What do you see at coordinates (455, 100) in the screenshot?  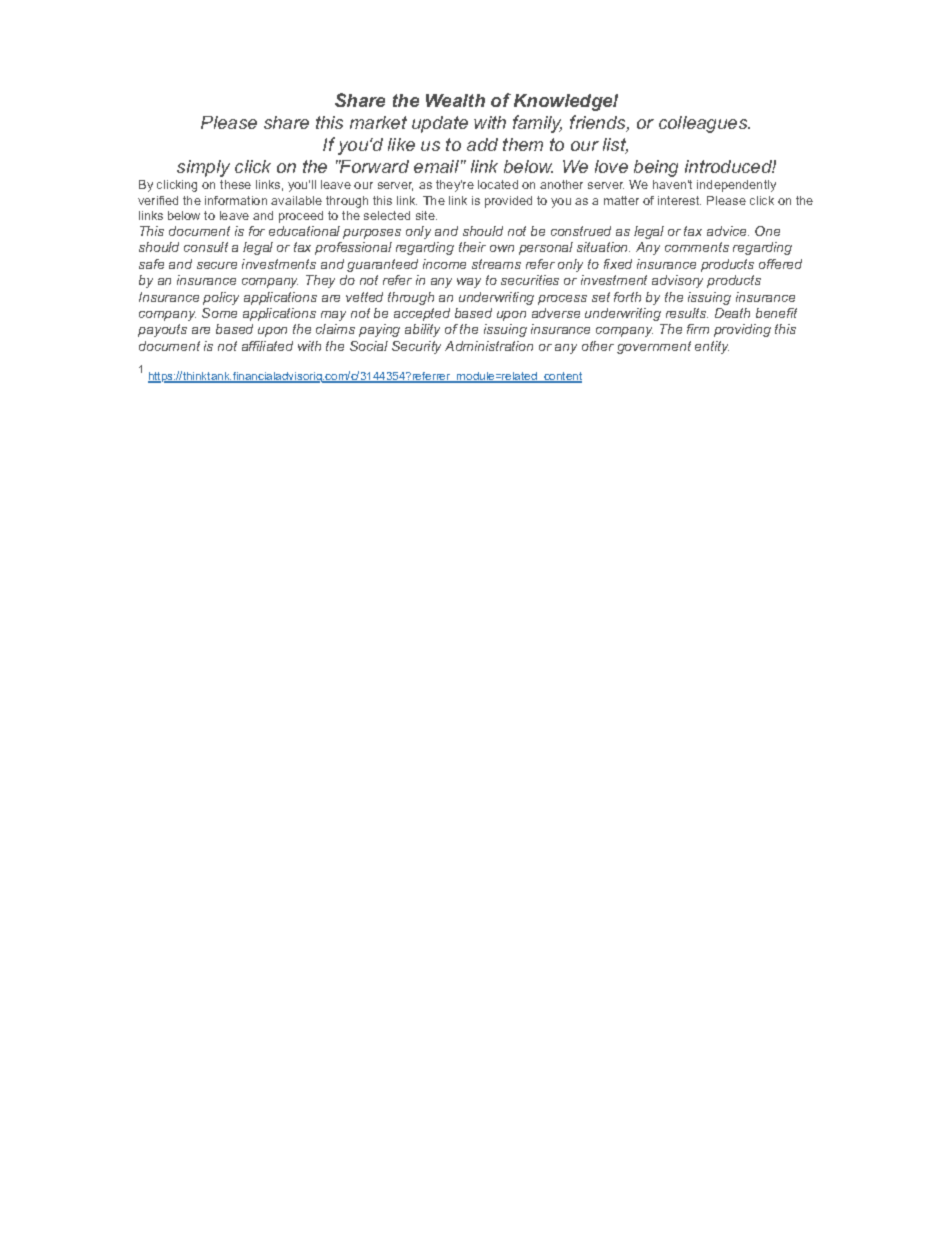 I see `Wealth` at bounding box center [455, 100].
